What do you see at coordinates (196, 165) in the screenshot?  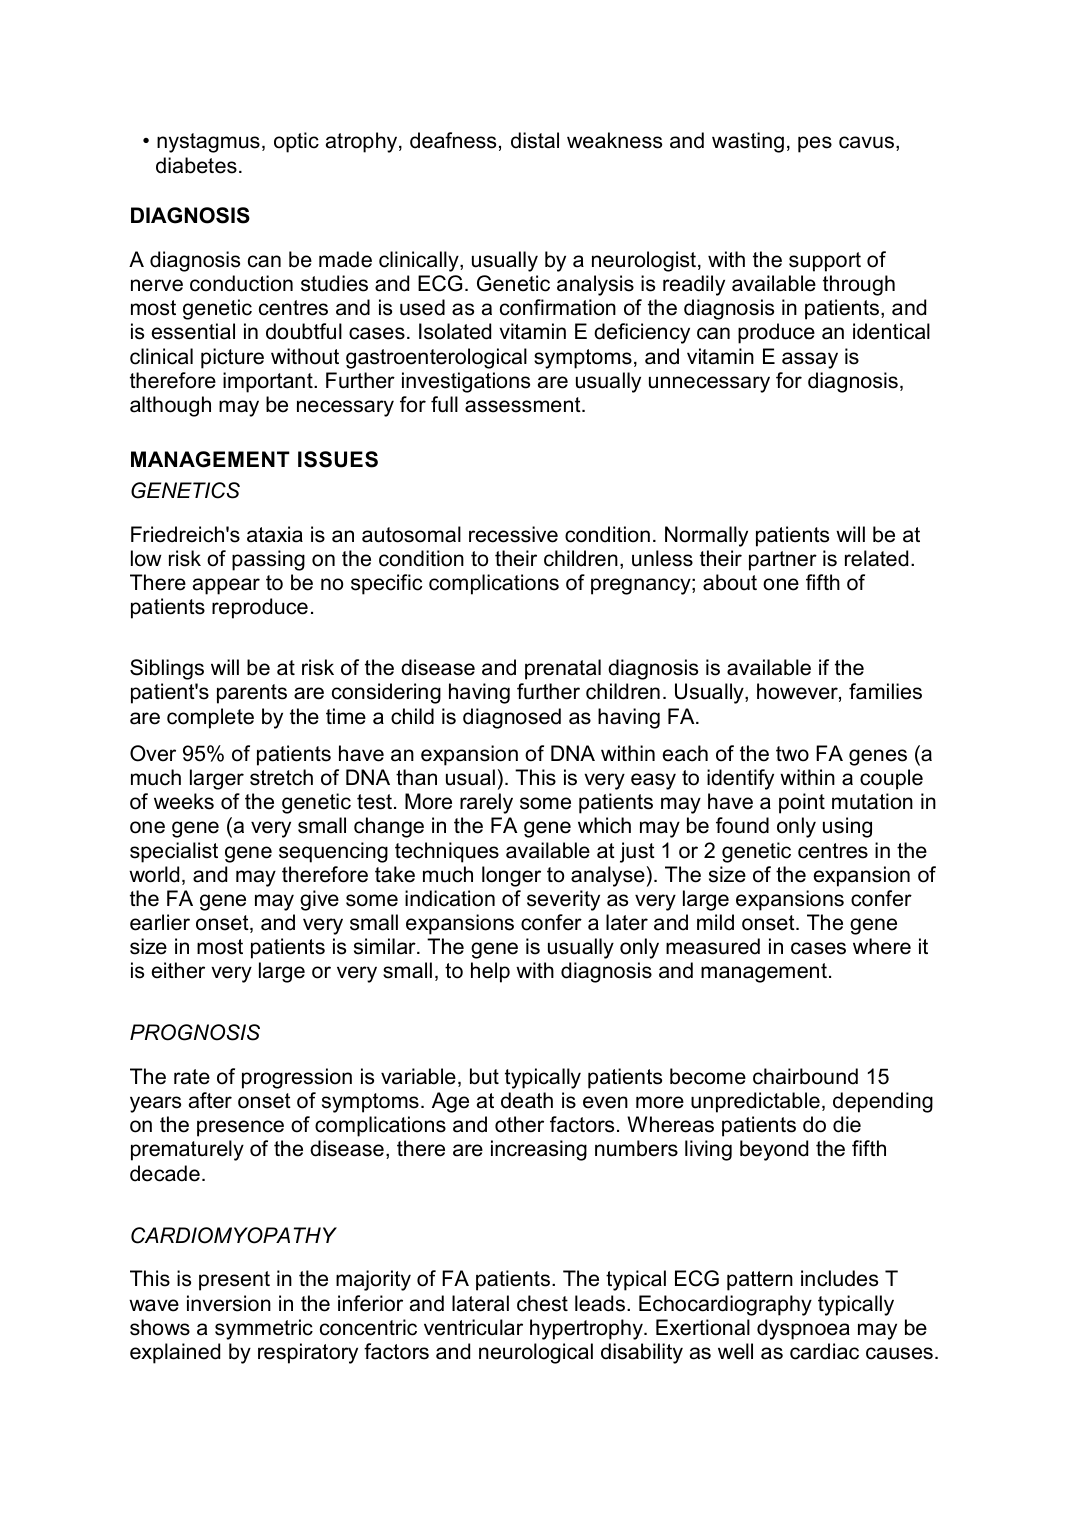 I see `diabetes` at bounding box center [196, 165].
